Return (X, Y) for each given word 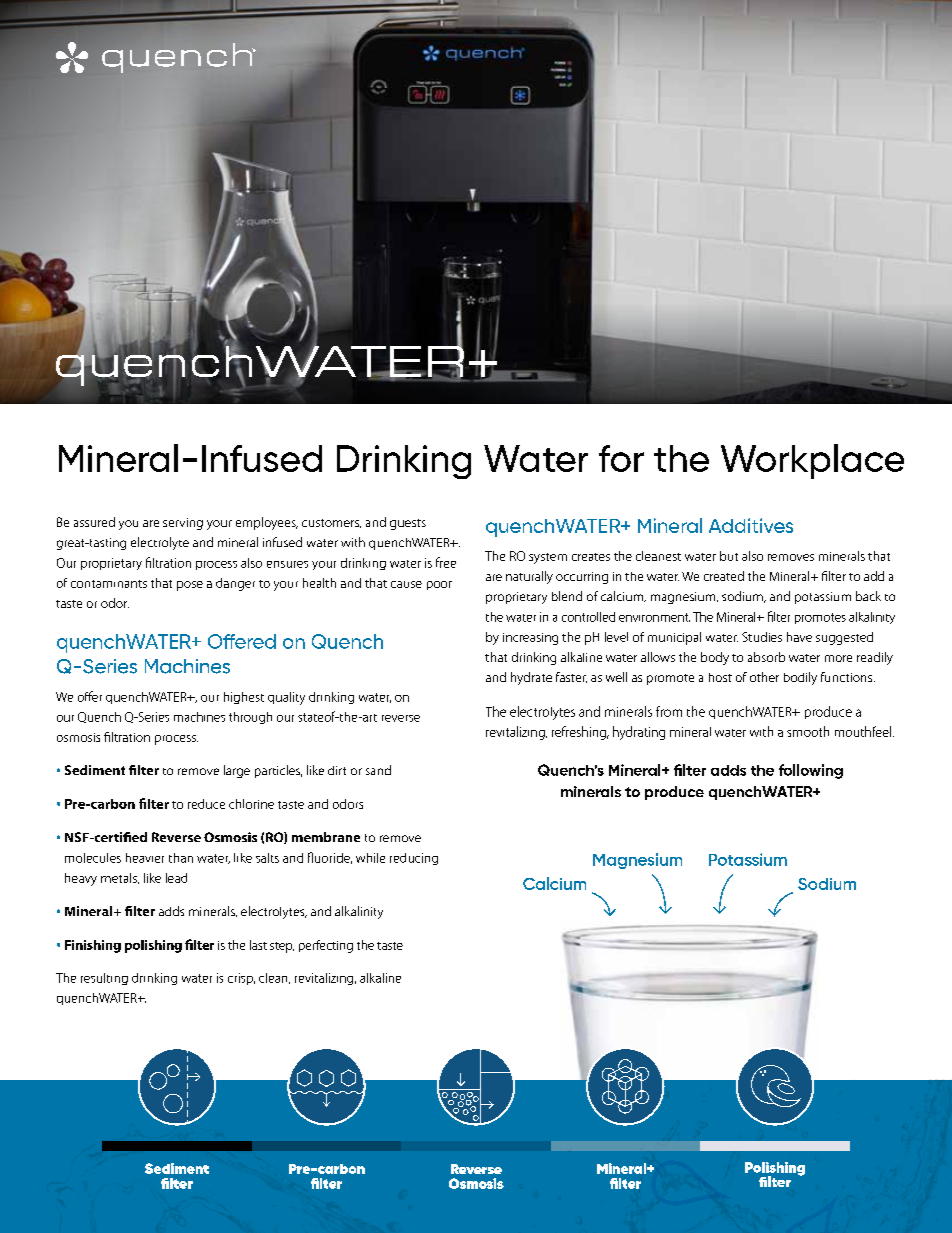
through (250, 718)
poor (439, 585)
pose (190, 586)
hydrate (531, 678)
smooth (808, 731)
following (811, 771)
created (724, 576)
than (181, 858)
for (621, 458)
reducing (414, 859)
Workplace (812, 461)
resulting (104, 979)
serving (183, 524)
